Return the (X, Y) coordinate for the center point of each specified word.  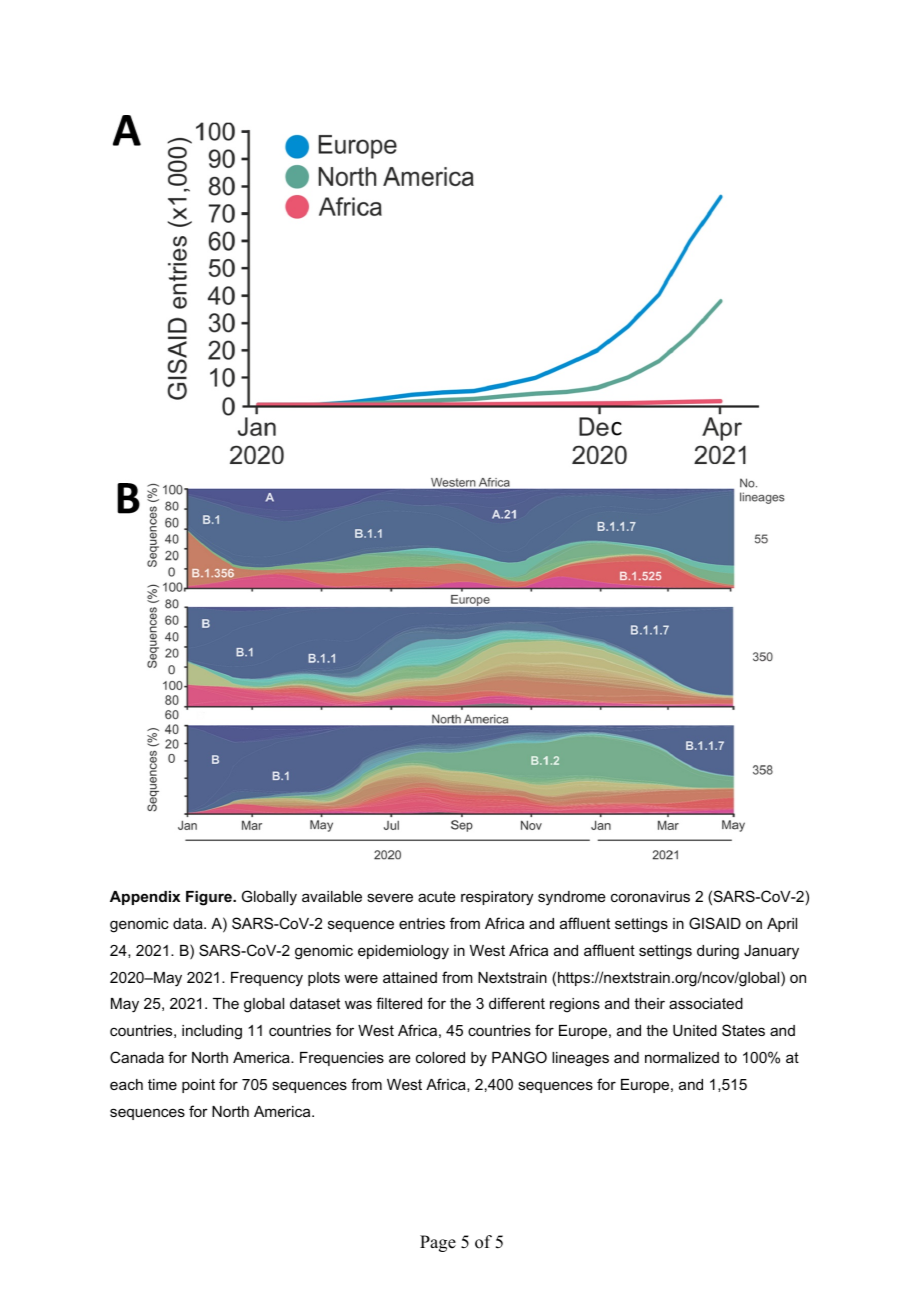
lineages (580, 1059)
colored (440, 1057)
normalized (682, 1057)
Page (438, 1243)
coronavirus (650, 896)
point (198, 1086)
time (162, 1084)
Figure (210, 898)
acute (437, 896)
